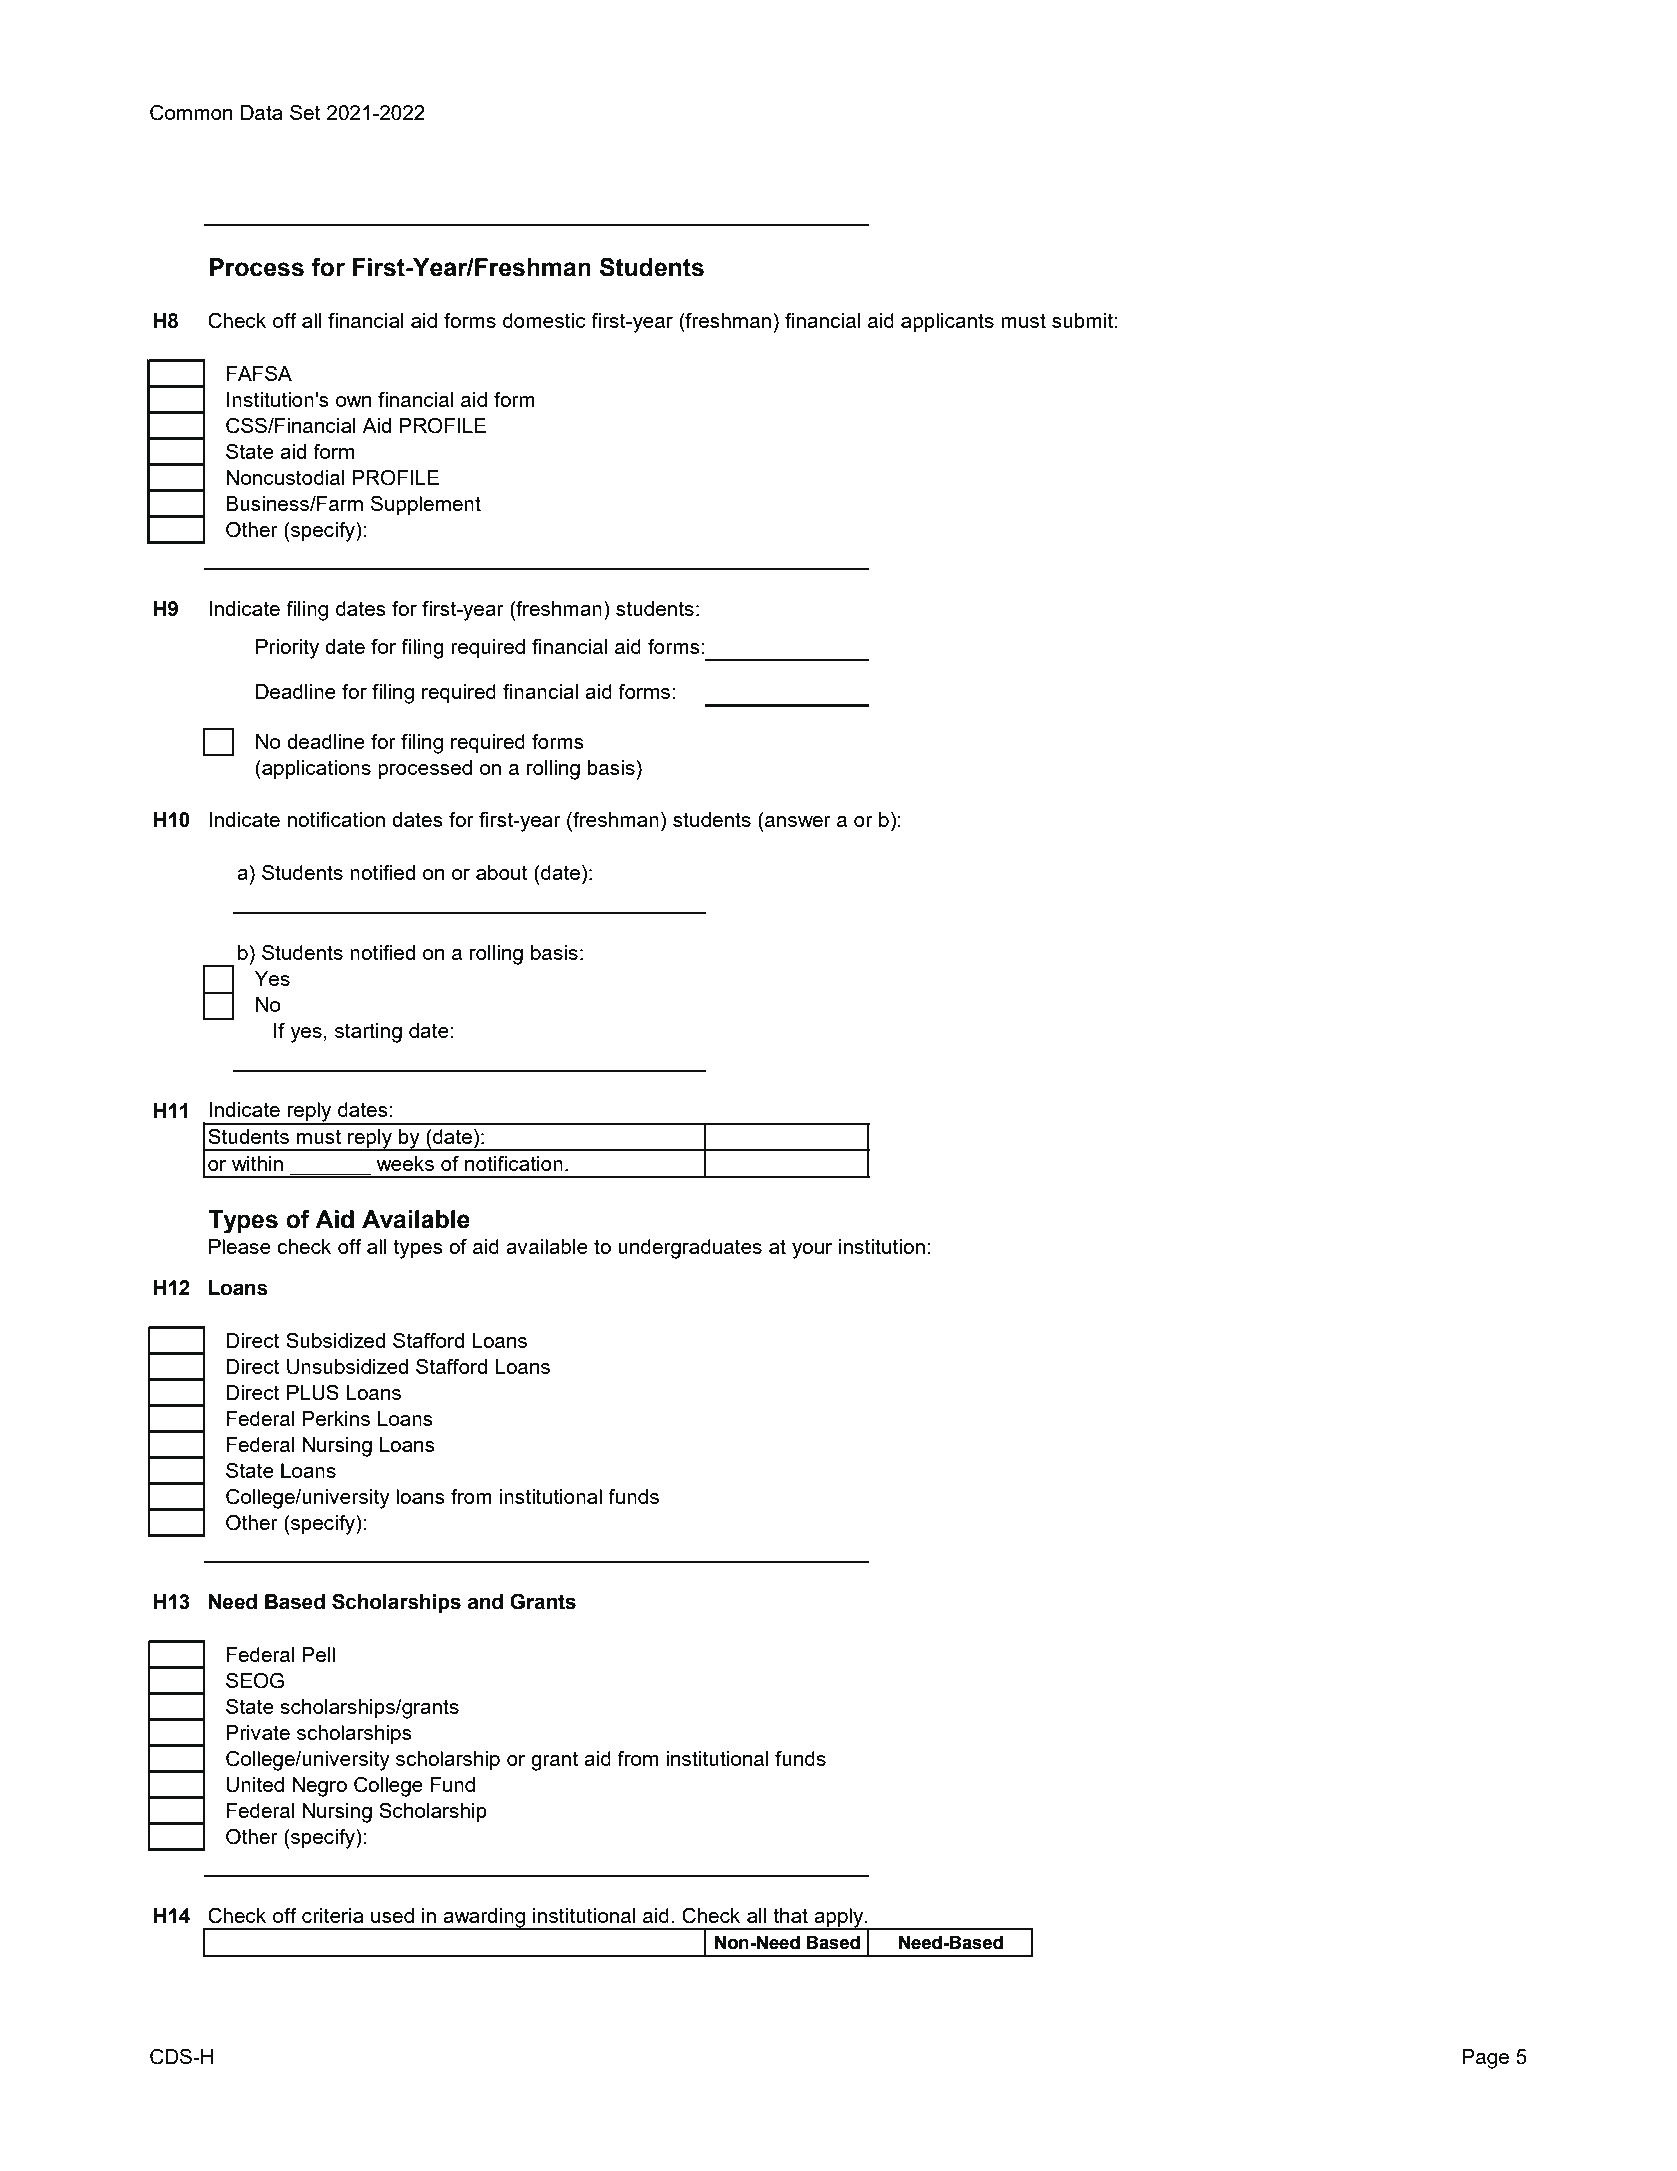 The image size is (1677, 2171). Describe the element at coordinates (305, 112) in the page. I see `Set` at that location.
